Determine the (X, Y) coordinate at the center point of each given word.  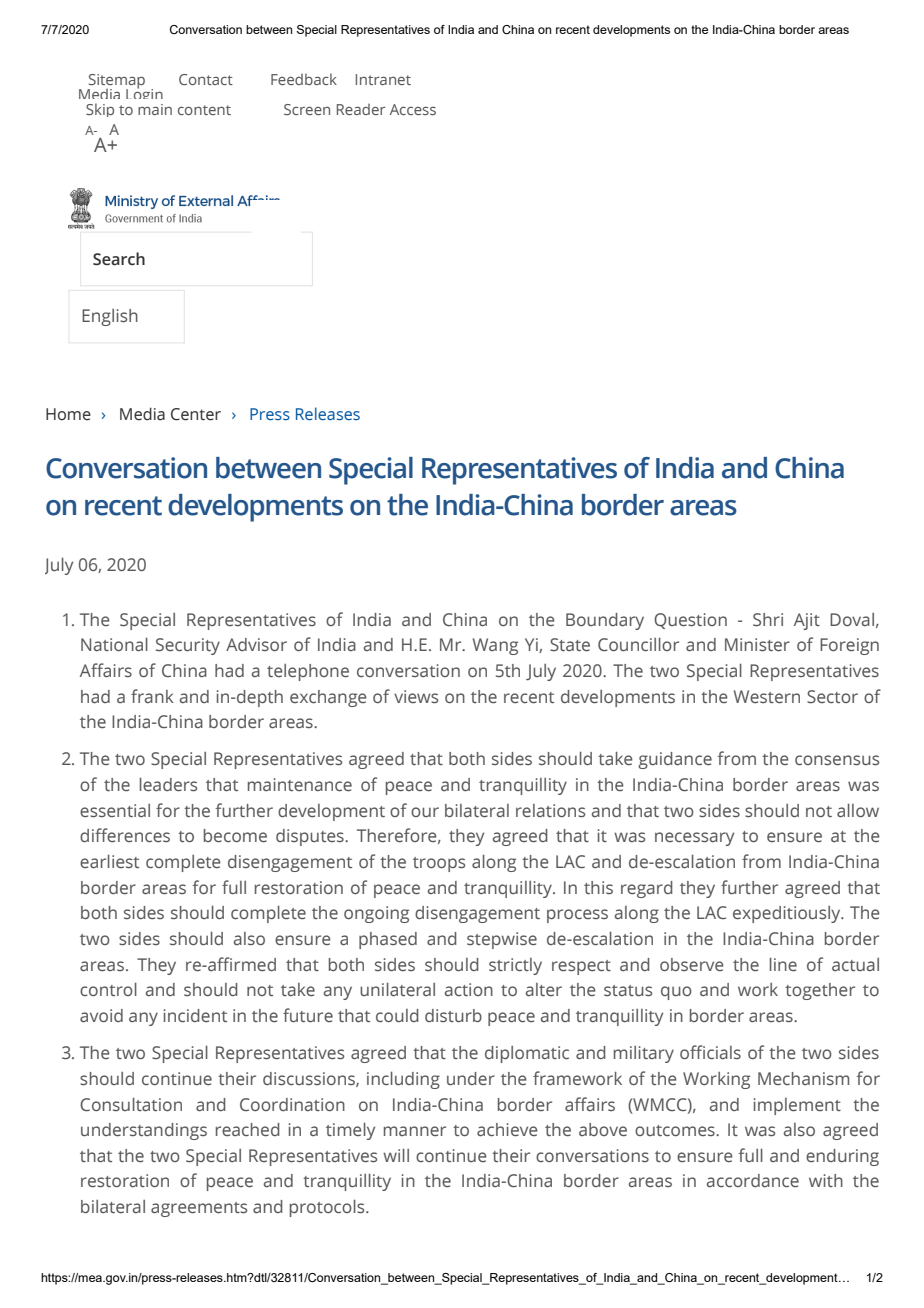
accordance (753, 1180)
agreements (199, 1209)
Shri (768, 619)
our (425, 812)
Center (196, 414)
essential (115, 810)
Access (413, 109)
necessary (694, 839)
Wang (495, 646)
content (204, 110)
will (396, 1155)
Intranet (383, 79)
